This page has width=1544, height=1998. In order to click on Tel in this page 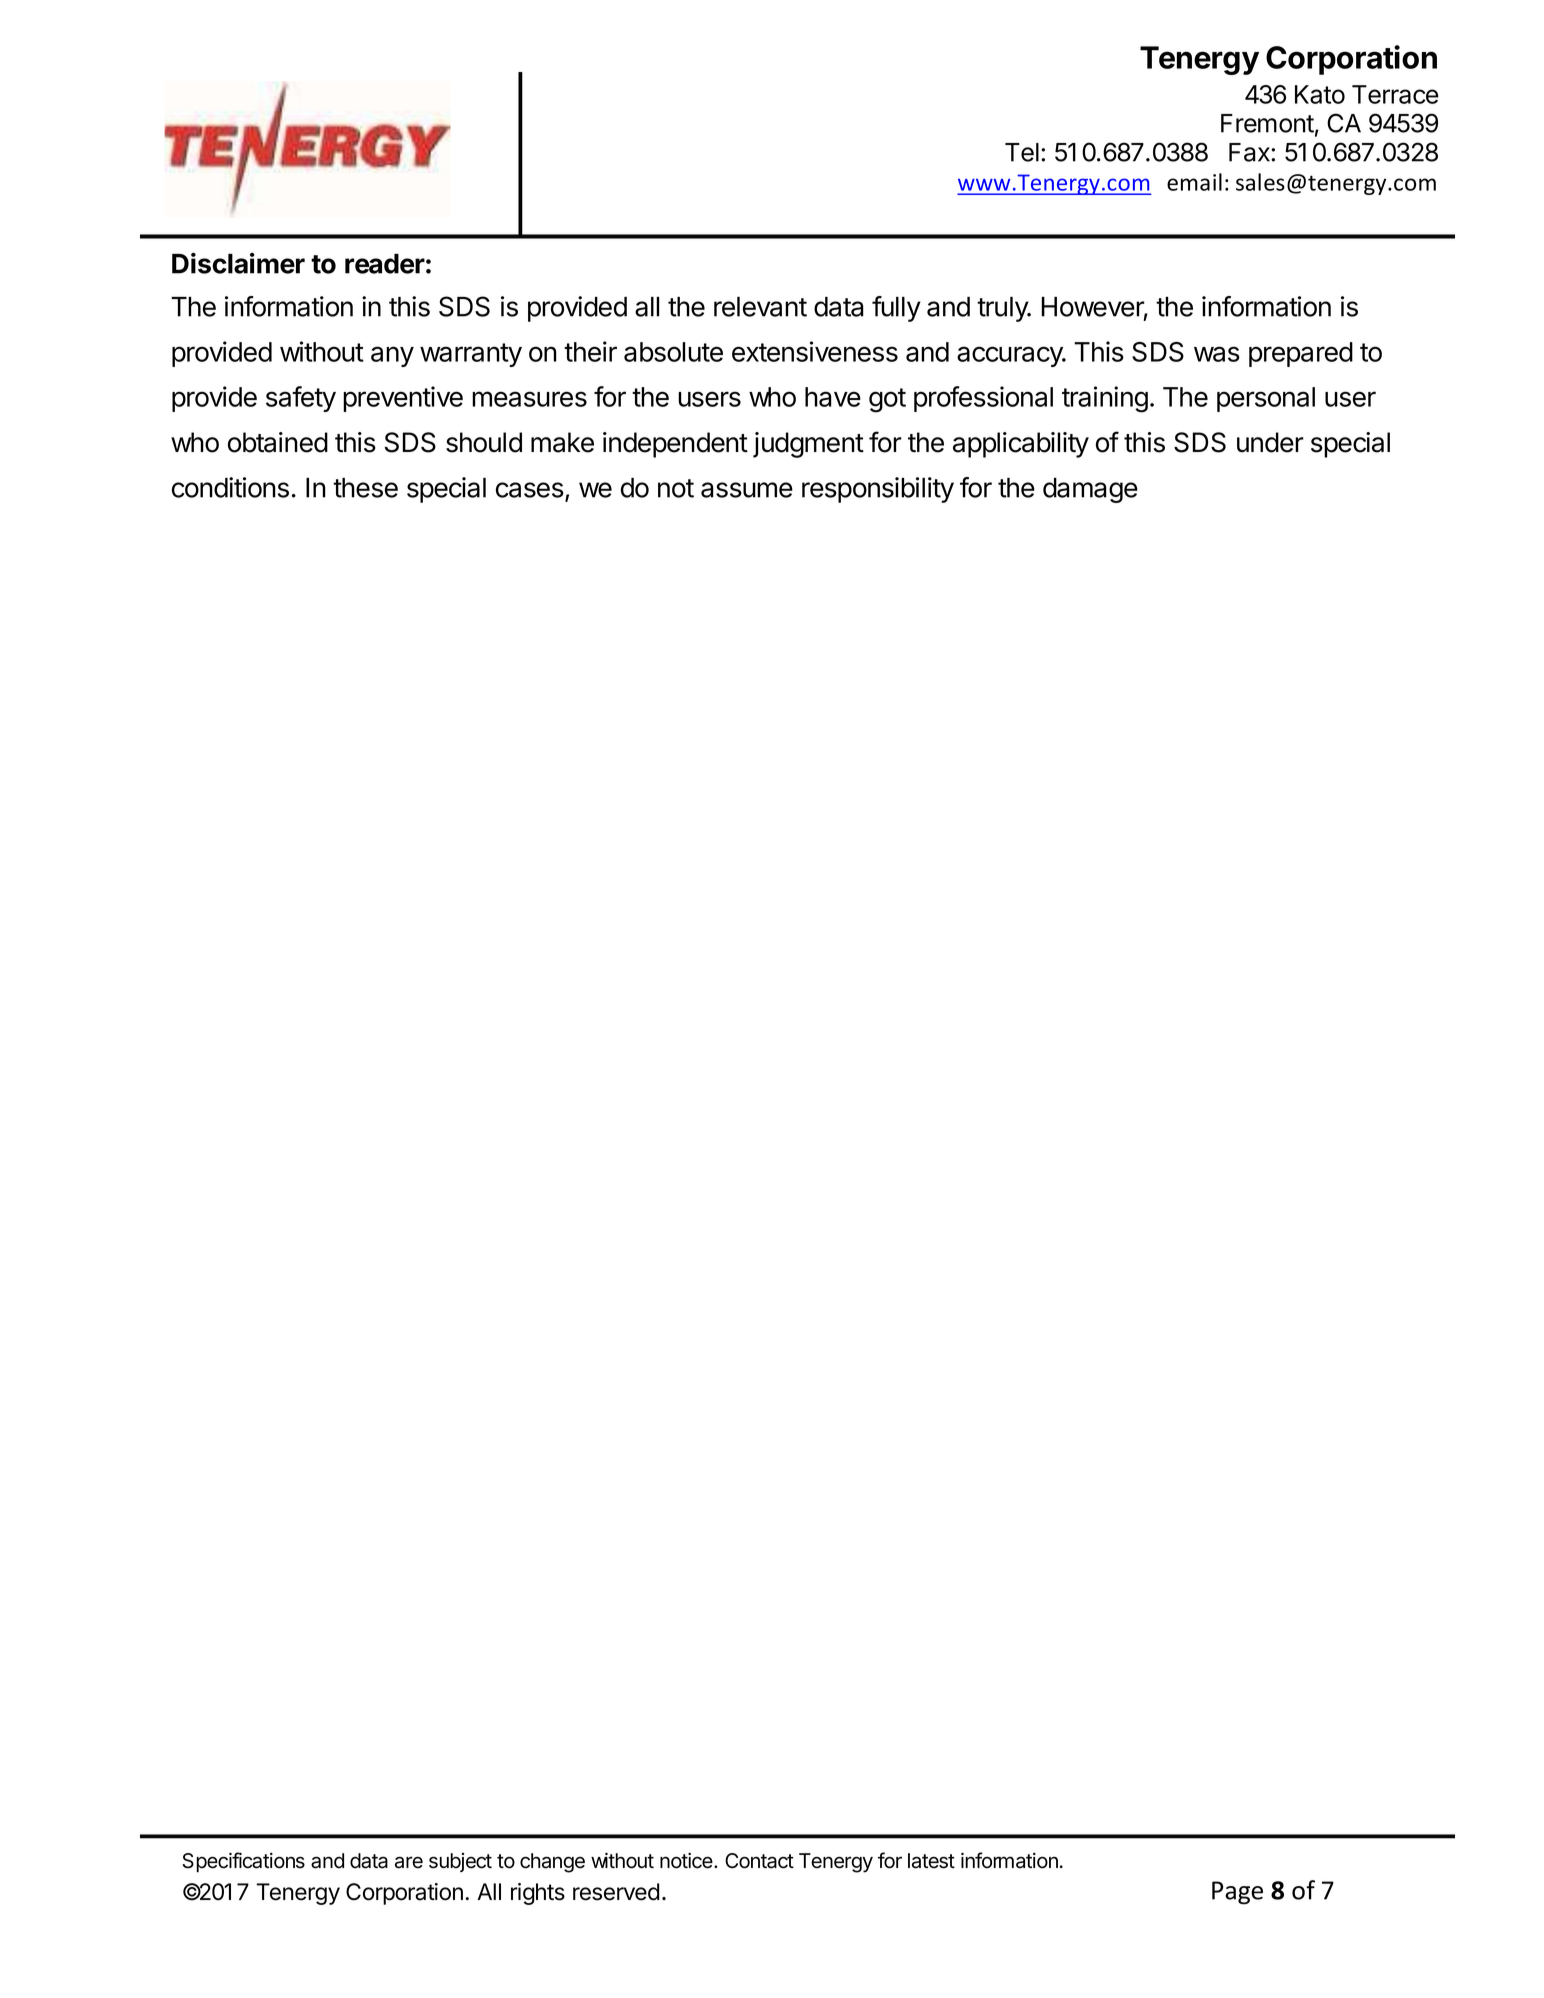, I will do `click(1022, 152)`.
